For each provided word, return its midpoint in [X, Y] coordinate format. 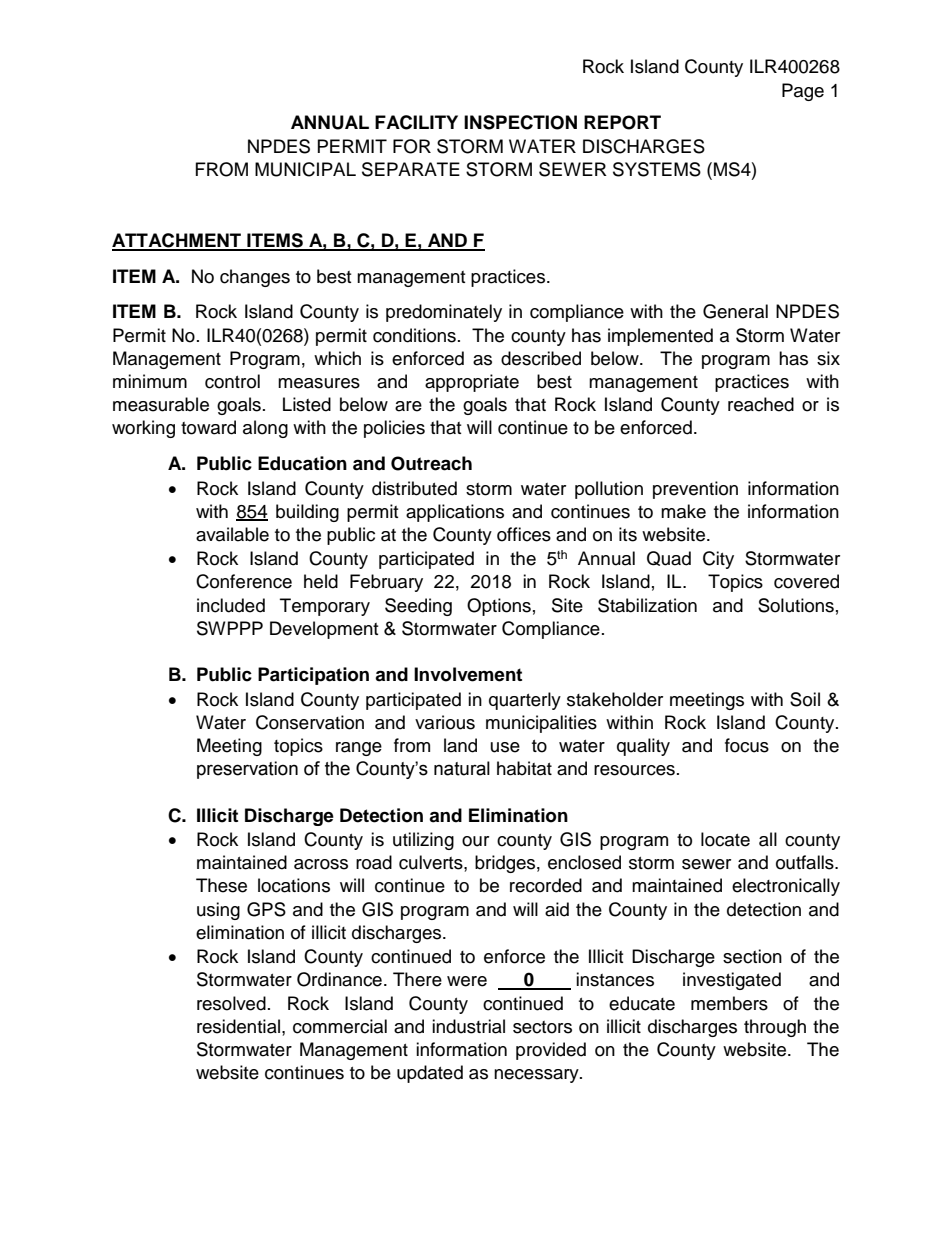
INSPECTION [520, 122]
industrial [468, 1026]
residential [240, 1026]
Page [803, 92]
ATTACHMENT [178, 241]
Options [499, 607]
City [718, 560]
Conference [244, 581]
